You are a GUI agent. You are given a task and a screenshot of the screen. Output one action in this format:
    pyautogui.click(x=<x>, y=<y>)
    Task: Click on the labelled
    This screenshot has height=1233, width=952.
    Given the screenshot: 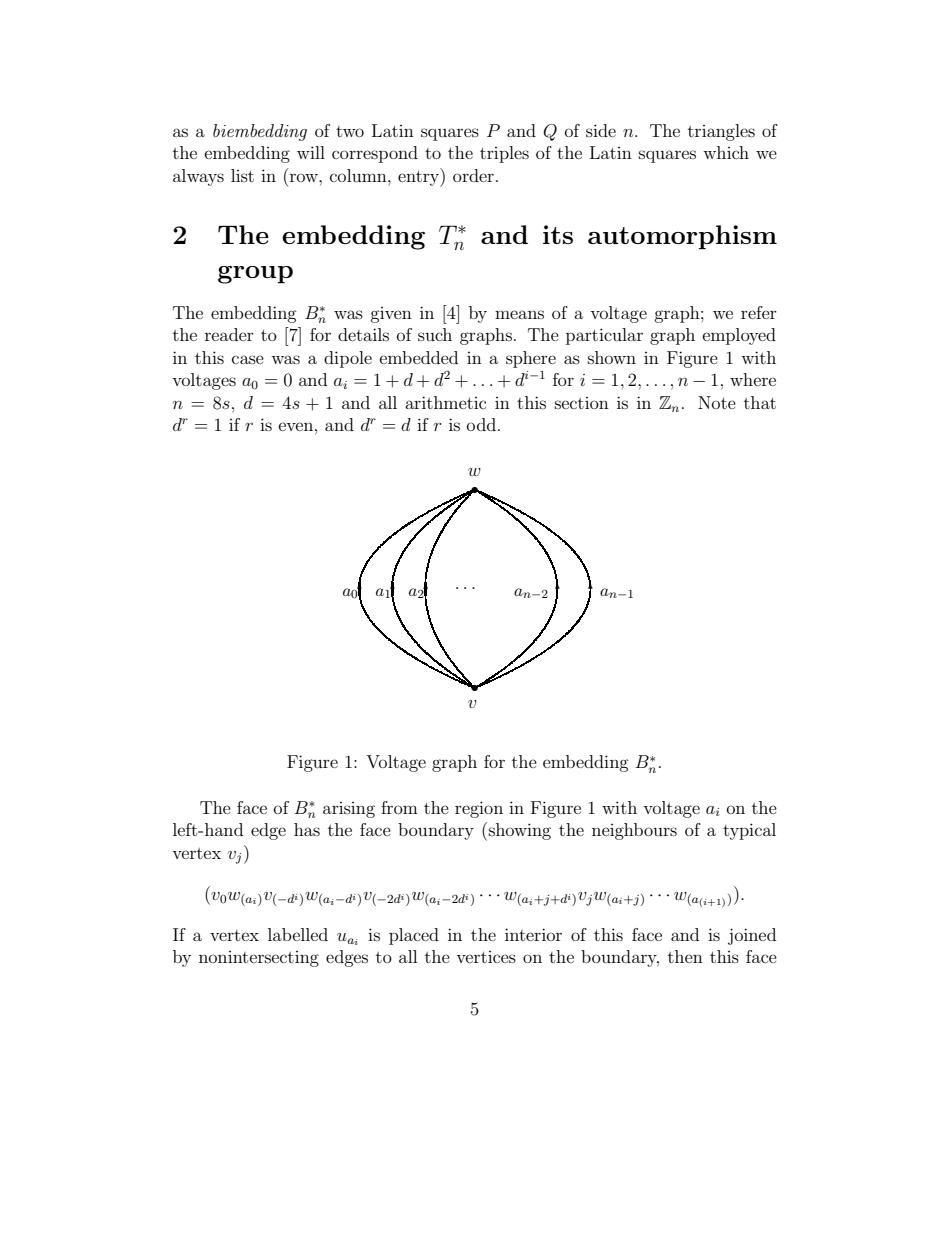 What is the action you would take?
    pyautogui.click(x=298, y=934)
